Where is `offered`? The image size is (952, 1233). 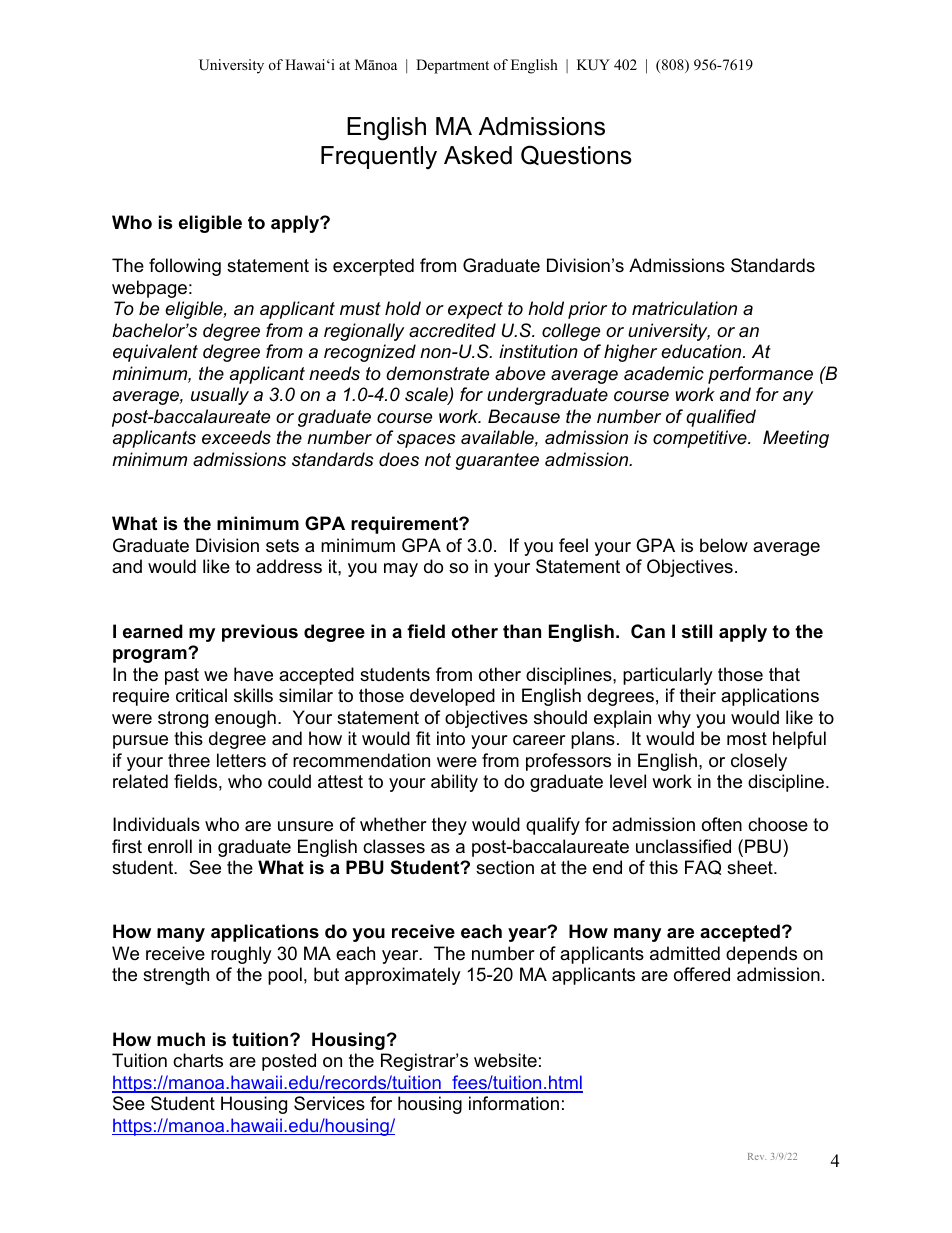
offered is located at coordinates (702, 974).
